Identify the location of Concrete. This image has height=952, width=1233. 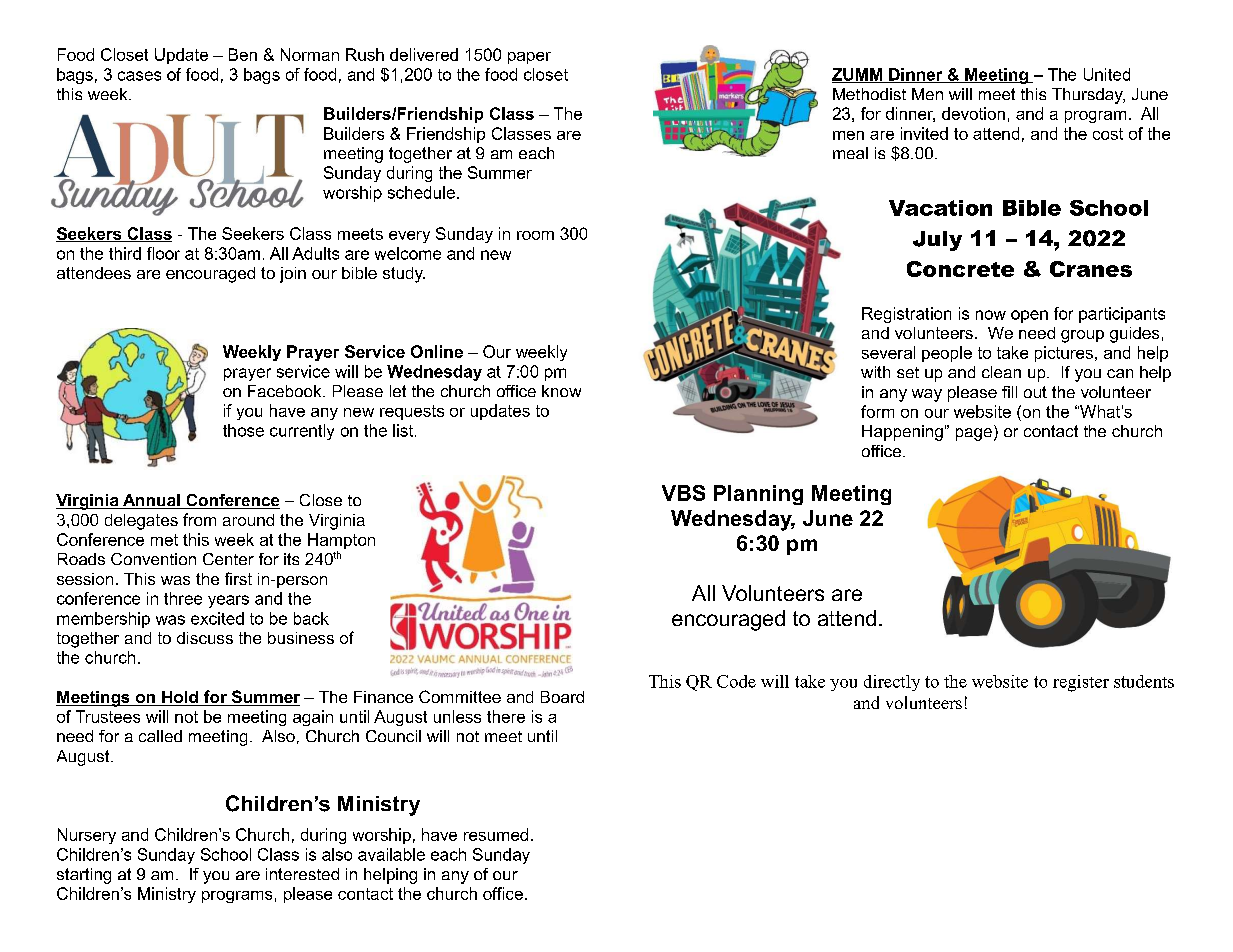
(960, 269).
